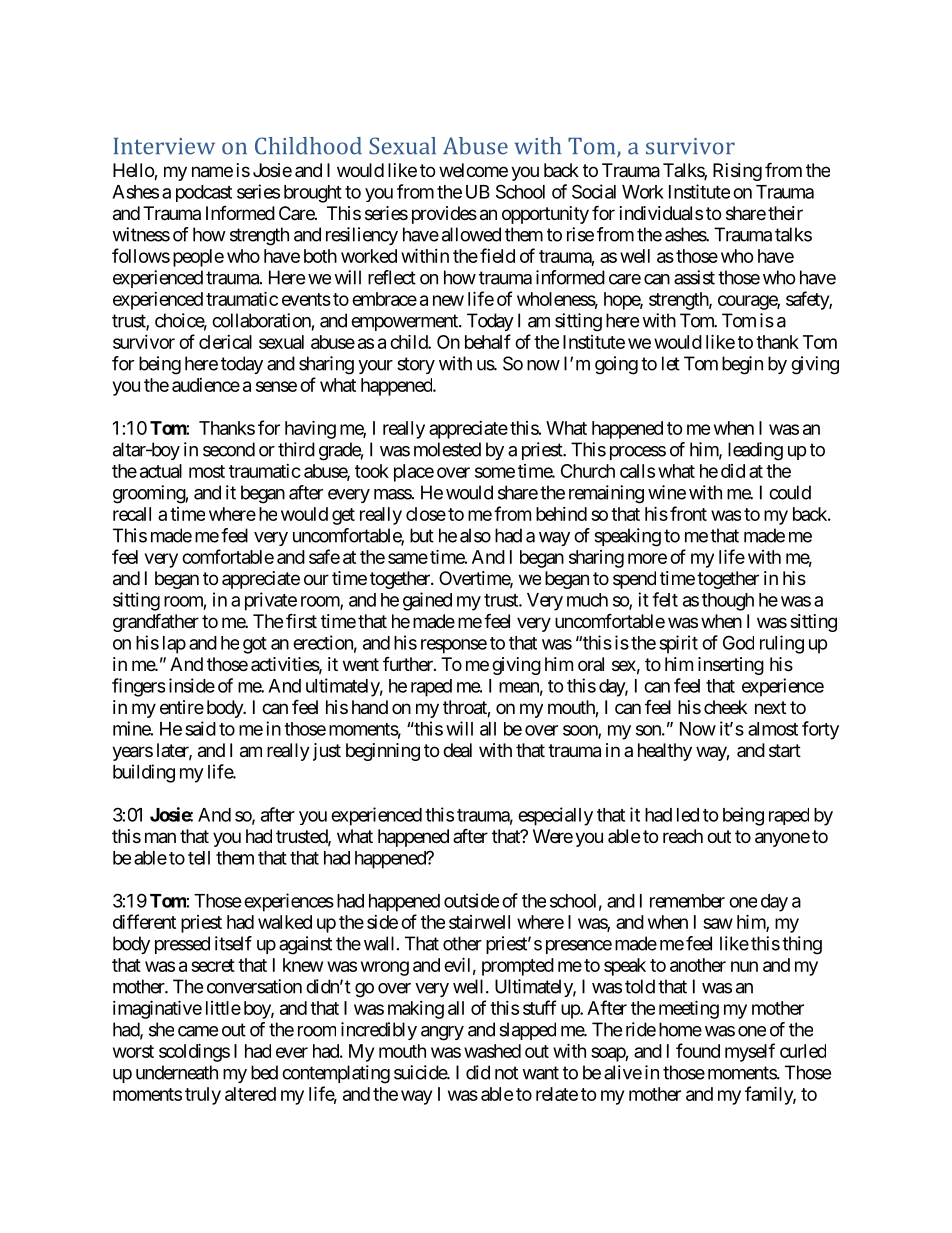 The image size is (952, 1233). I want to click on could, so click(790, 492).
